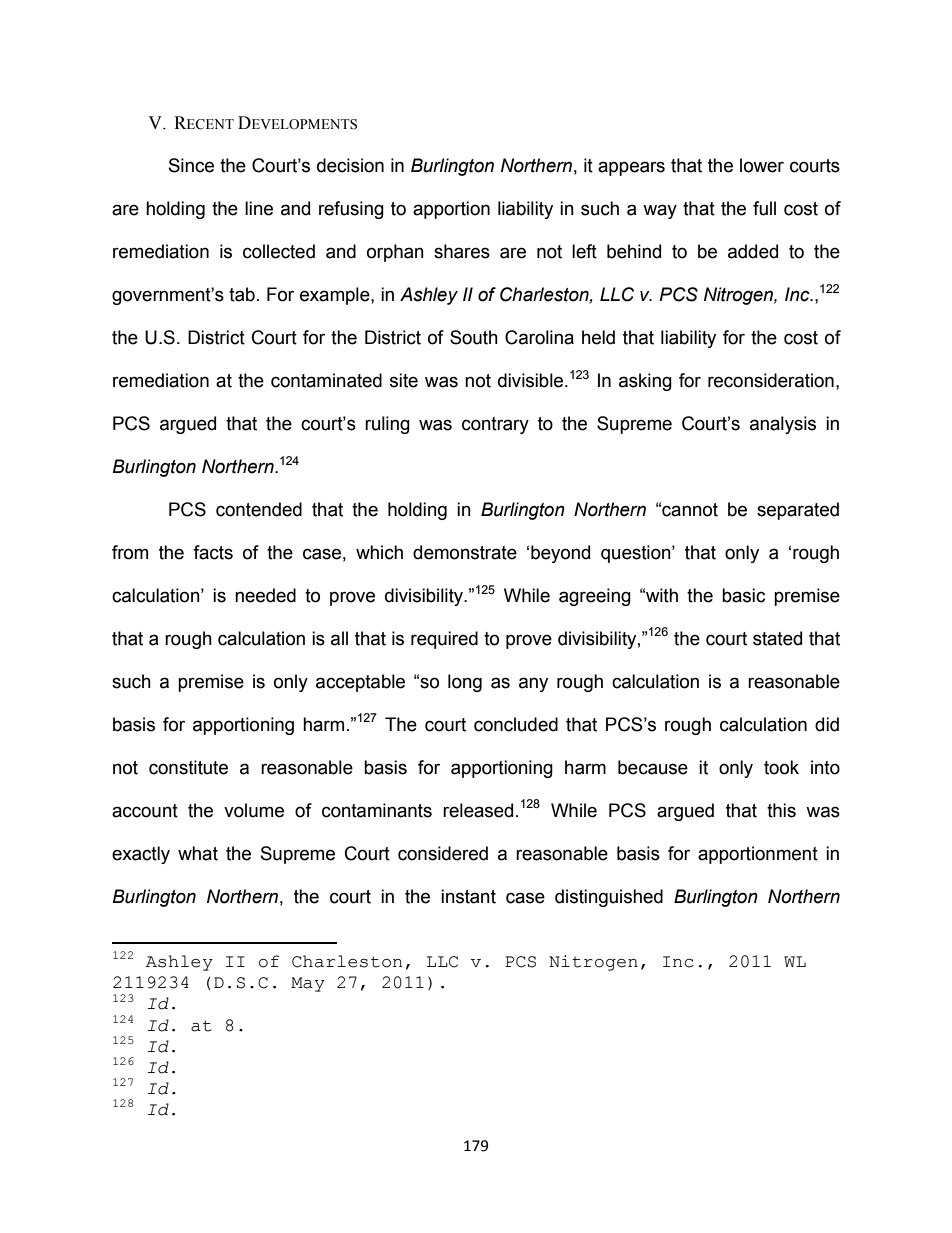  Describe the element at coordinates (191, 165) in the screenshot. I see `Since` at that location.
